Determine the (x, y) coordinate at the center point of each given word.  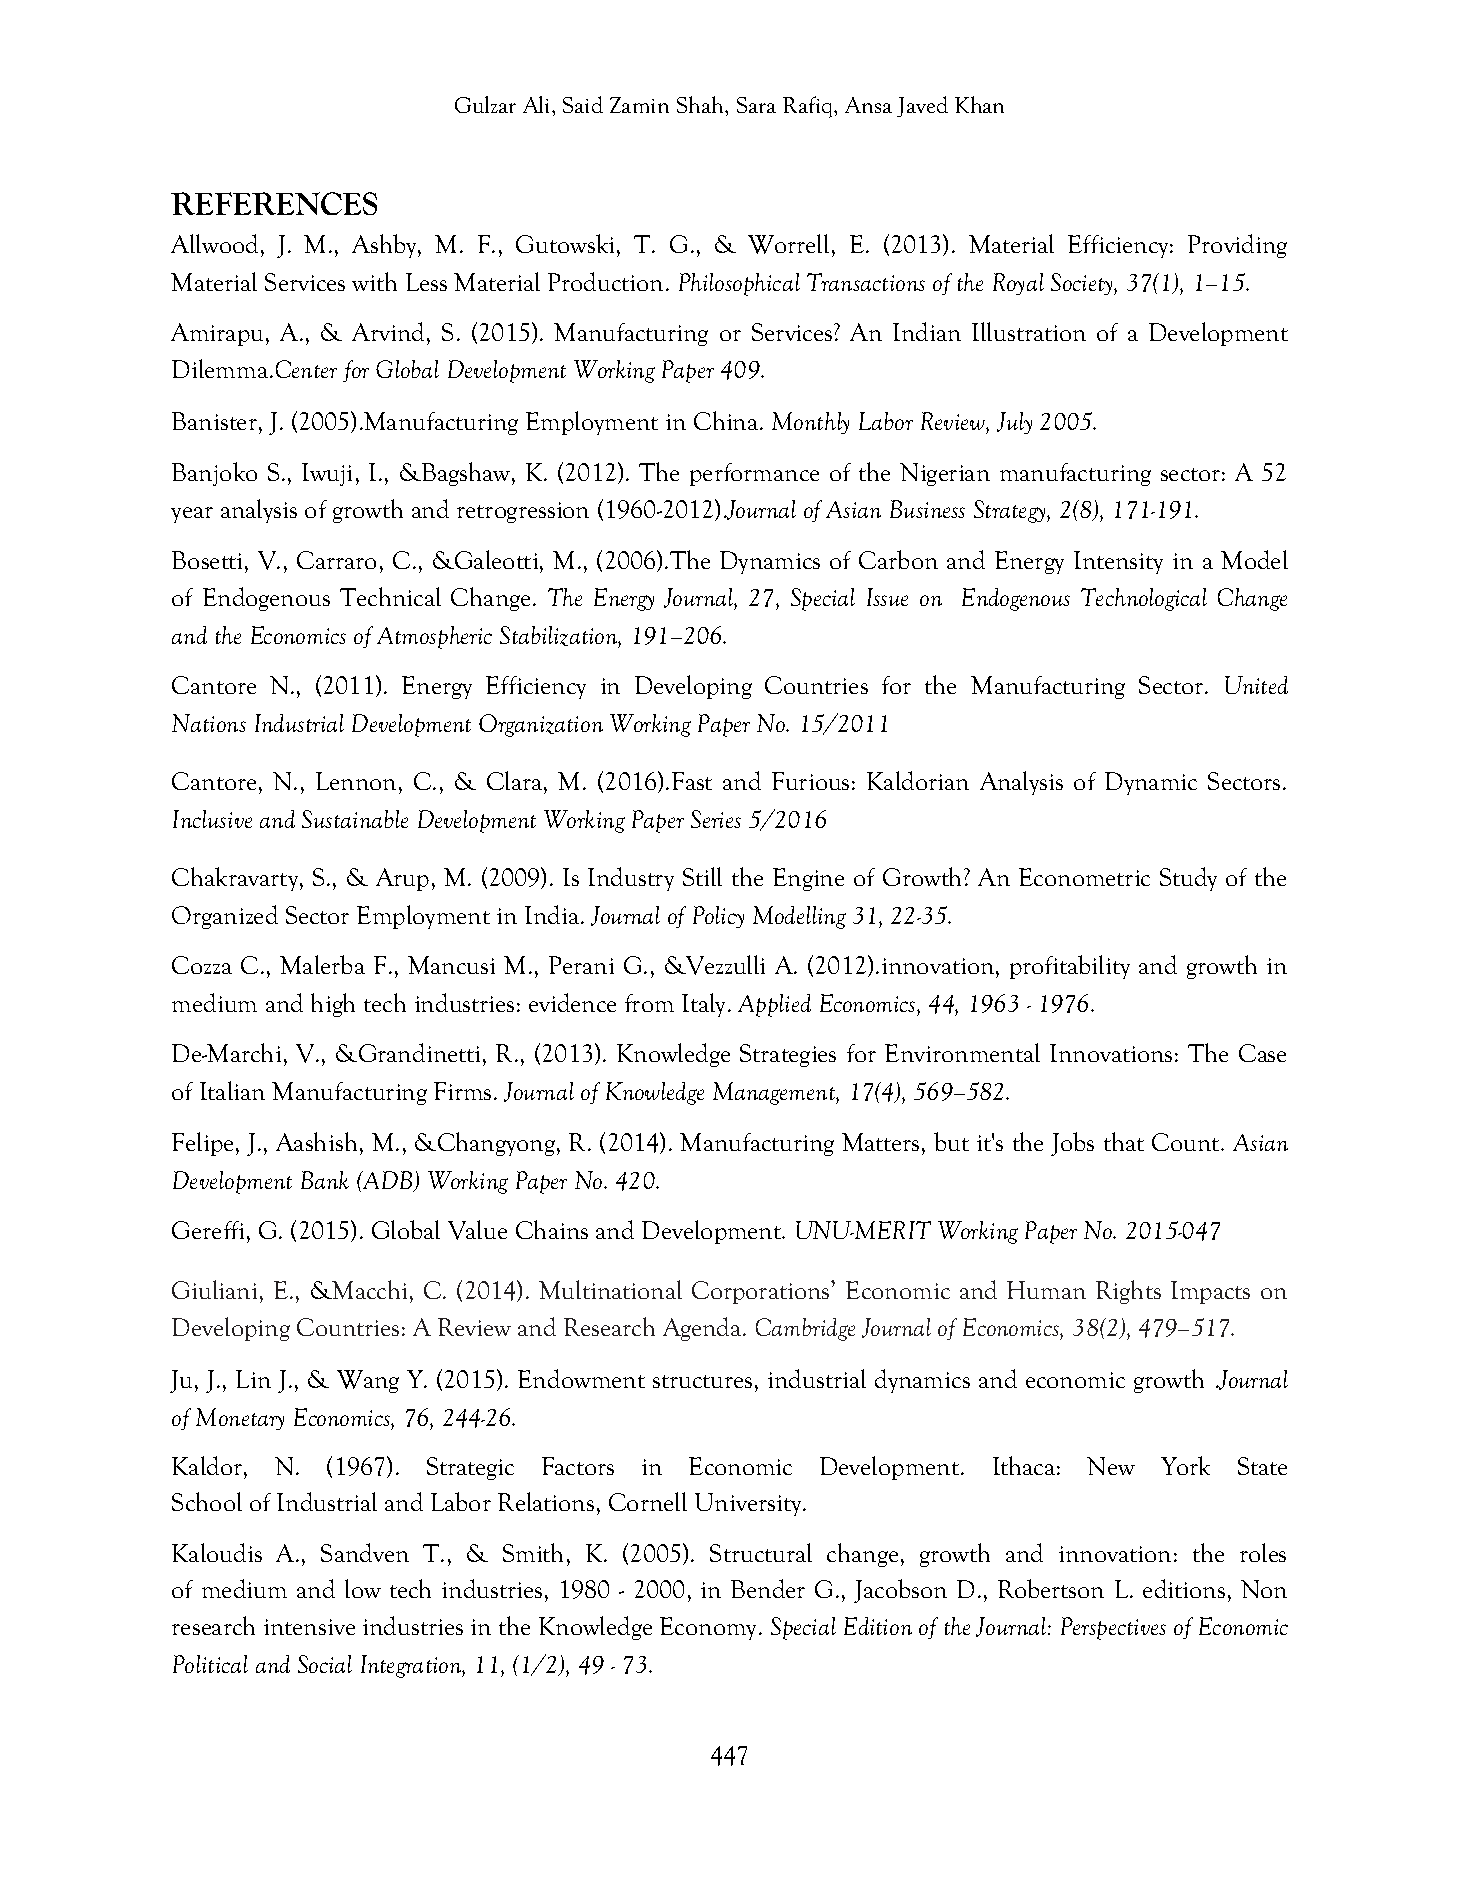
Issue (887, 597)
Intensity (1118, 562)
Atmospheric (434, 637)
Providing (1237, 246)
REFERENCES (274, 203)
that (1124, 1141)
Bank (325, 1180)
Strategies (788, 1055)
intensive (309, 1627)
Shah (701, 104)
